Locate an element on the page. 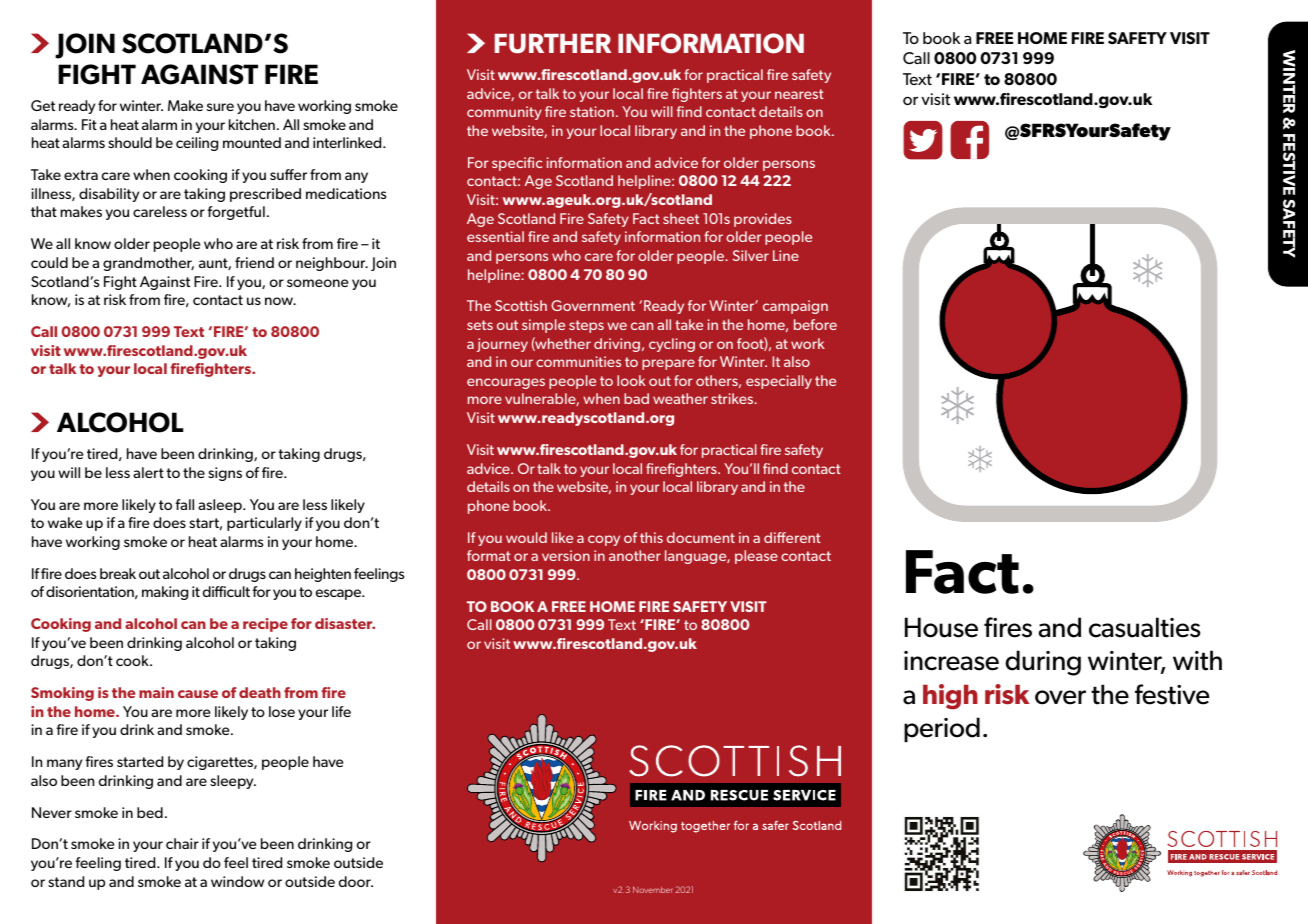  sure is located at coordinates (220, 107).
